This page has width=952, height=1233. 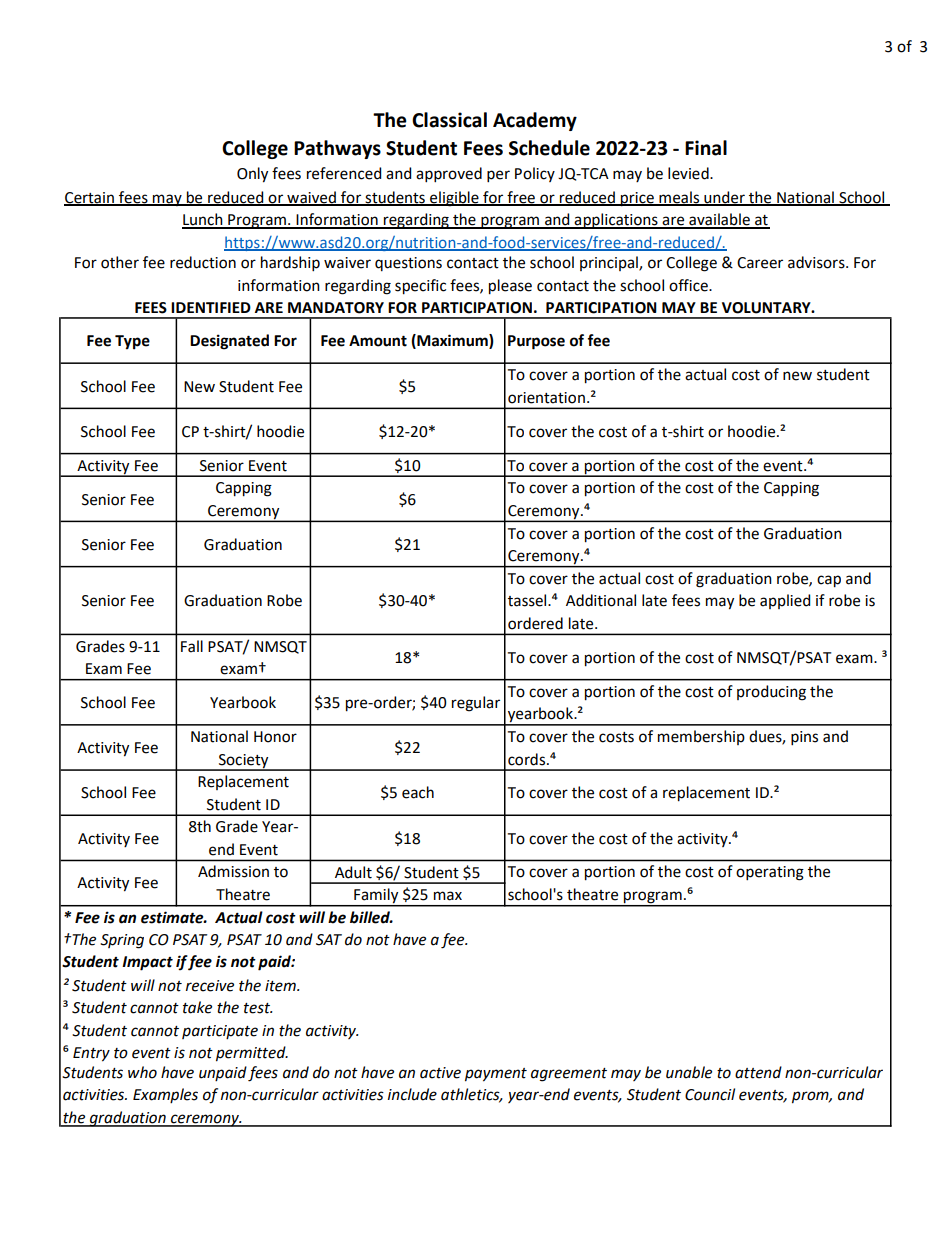 I want to click on office, so click(x=689, y=285).
